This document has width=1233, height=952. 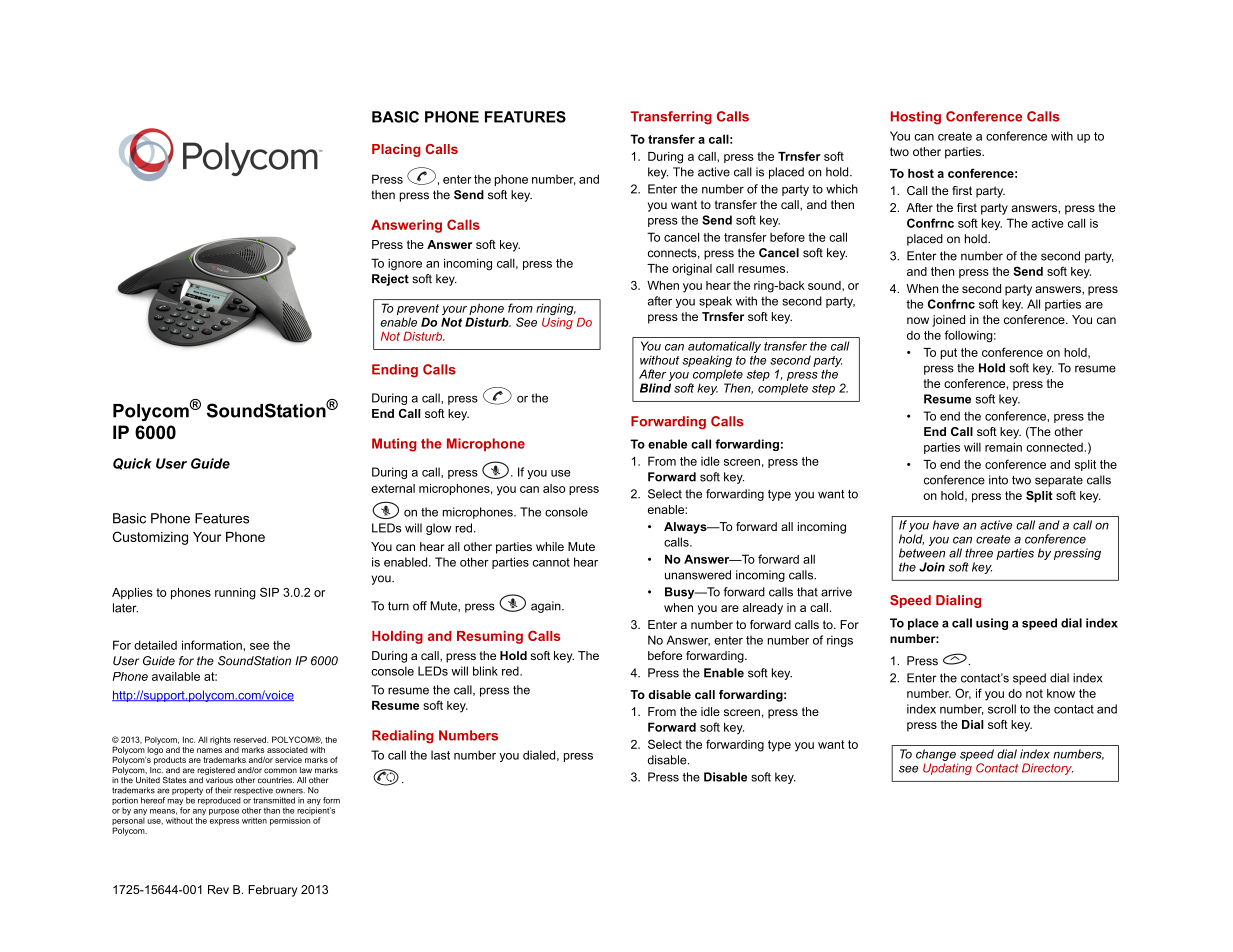 I want to click on last, so click(x=440, y=755).
